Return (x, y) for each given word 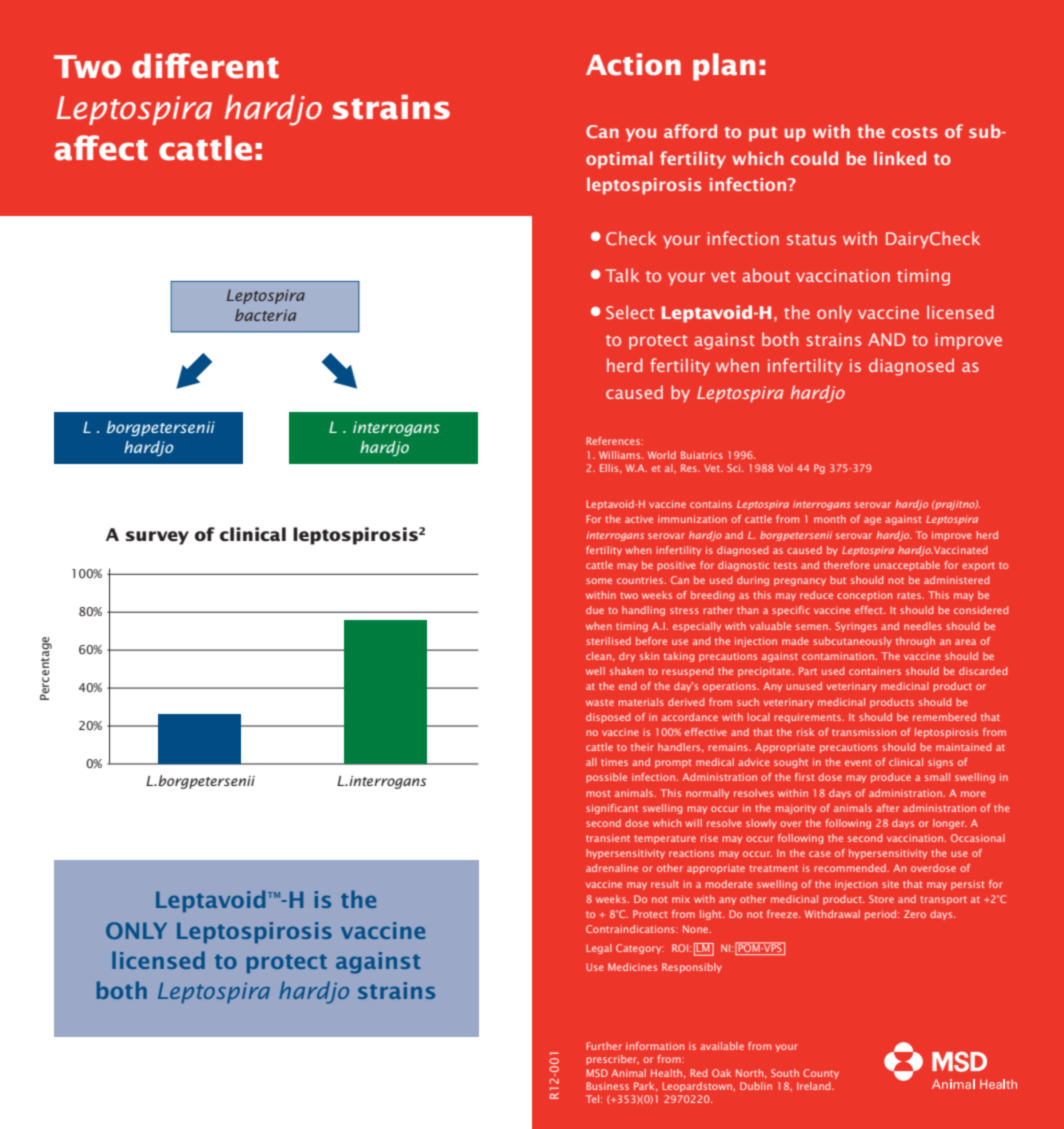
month (830, 519)
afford (690, 131)
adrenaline (612, 868)
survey (157, 538)
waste (600, 702)
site (890, 884)
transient (608, 838)
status (811, 239)
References (613, 441)
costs (915, 132)
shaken (627, 671)
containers (875, 671)
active (639, 519)
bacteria (265, 315)
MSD (597, 1073)
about (766, 275)
